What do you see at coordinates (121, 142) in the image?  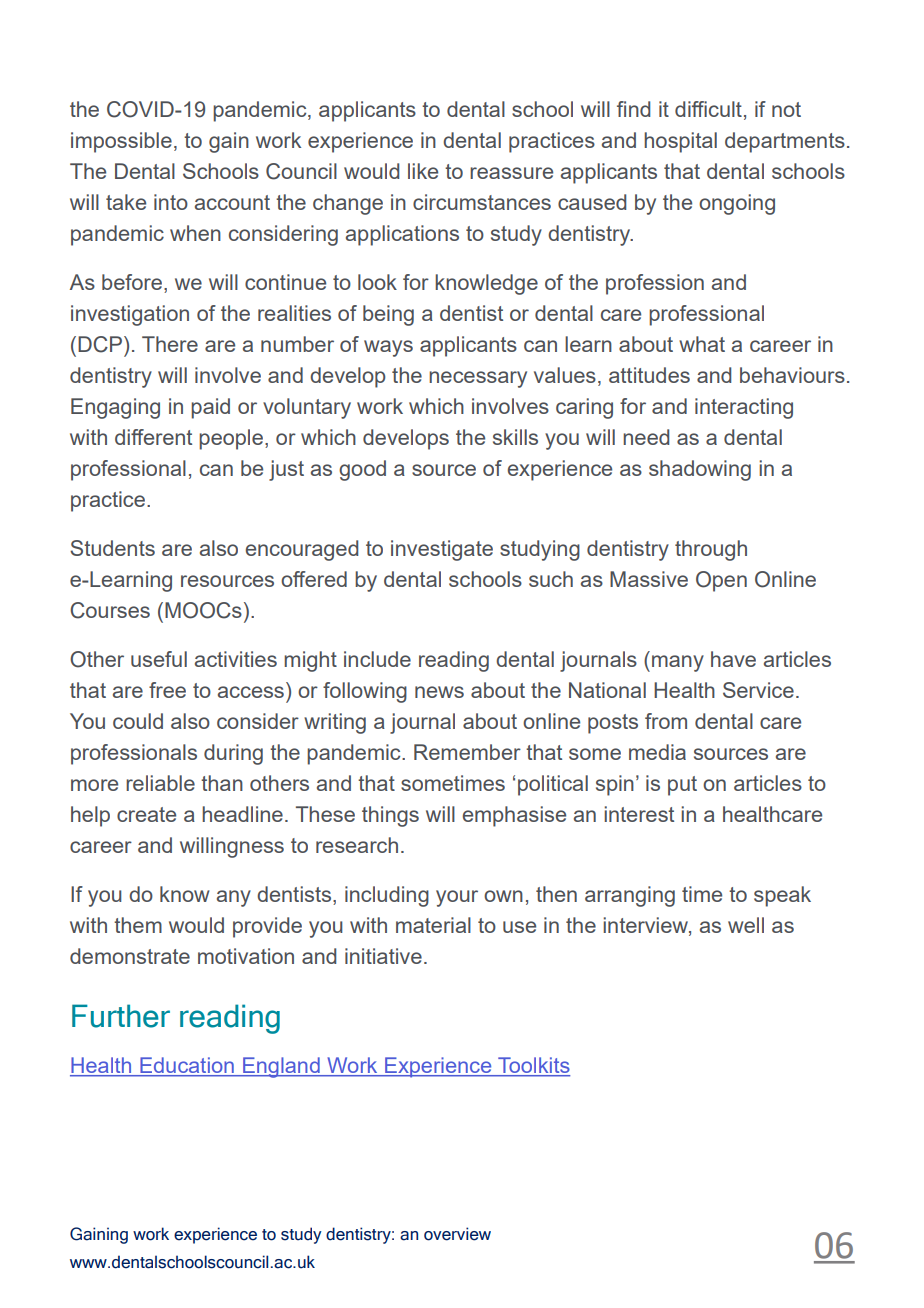 I see `impossible` at bounding box center [121, 142].
